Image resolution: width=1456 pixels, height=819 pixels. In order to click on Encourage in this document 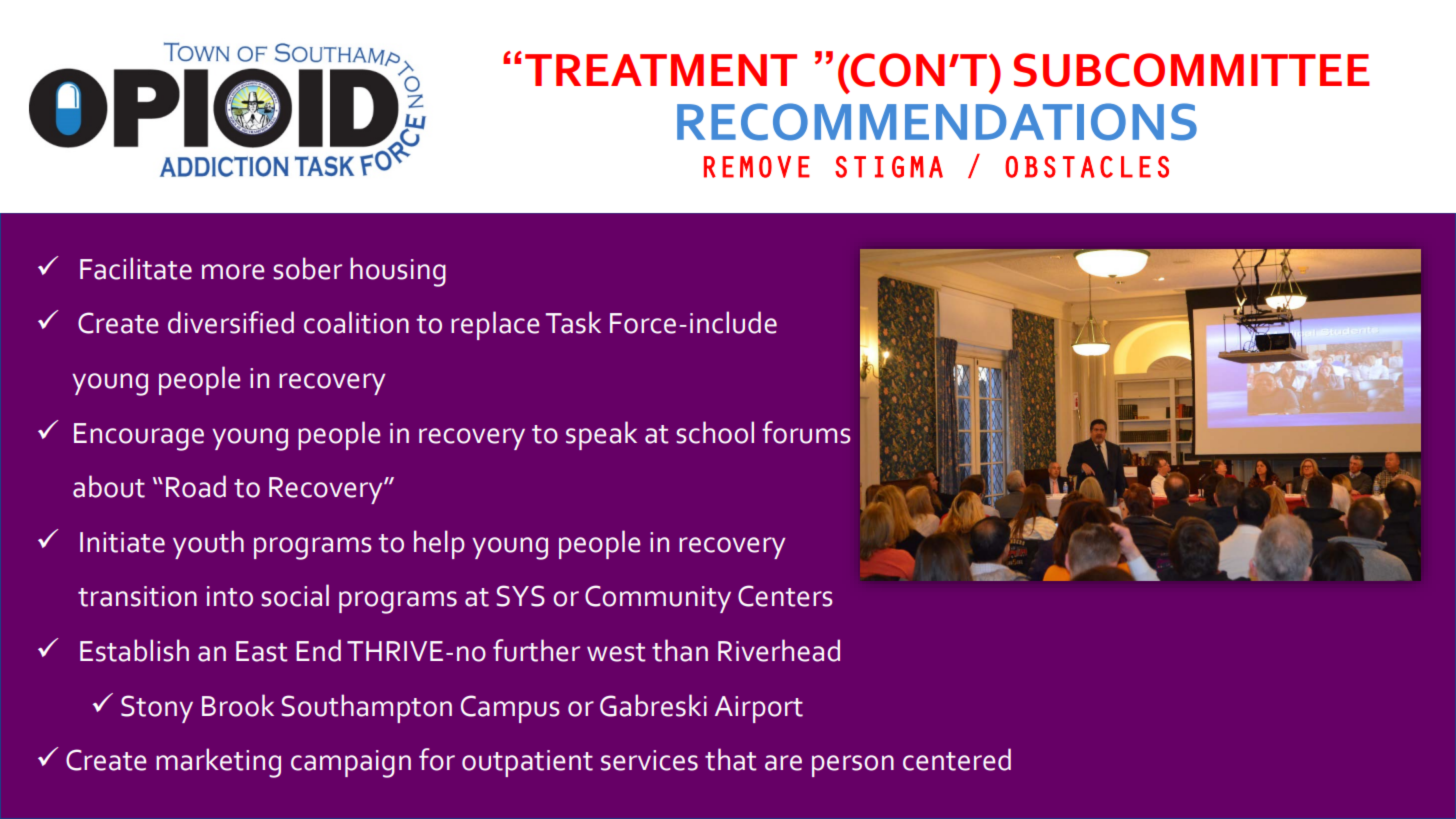, I will do `click(139, 437)`.
